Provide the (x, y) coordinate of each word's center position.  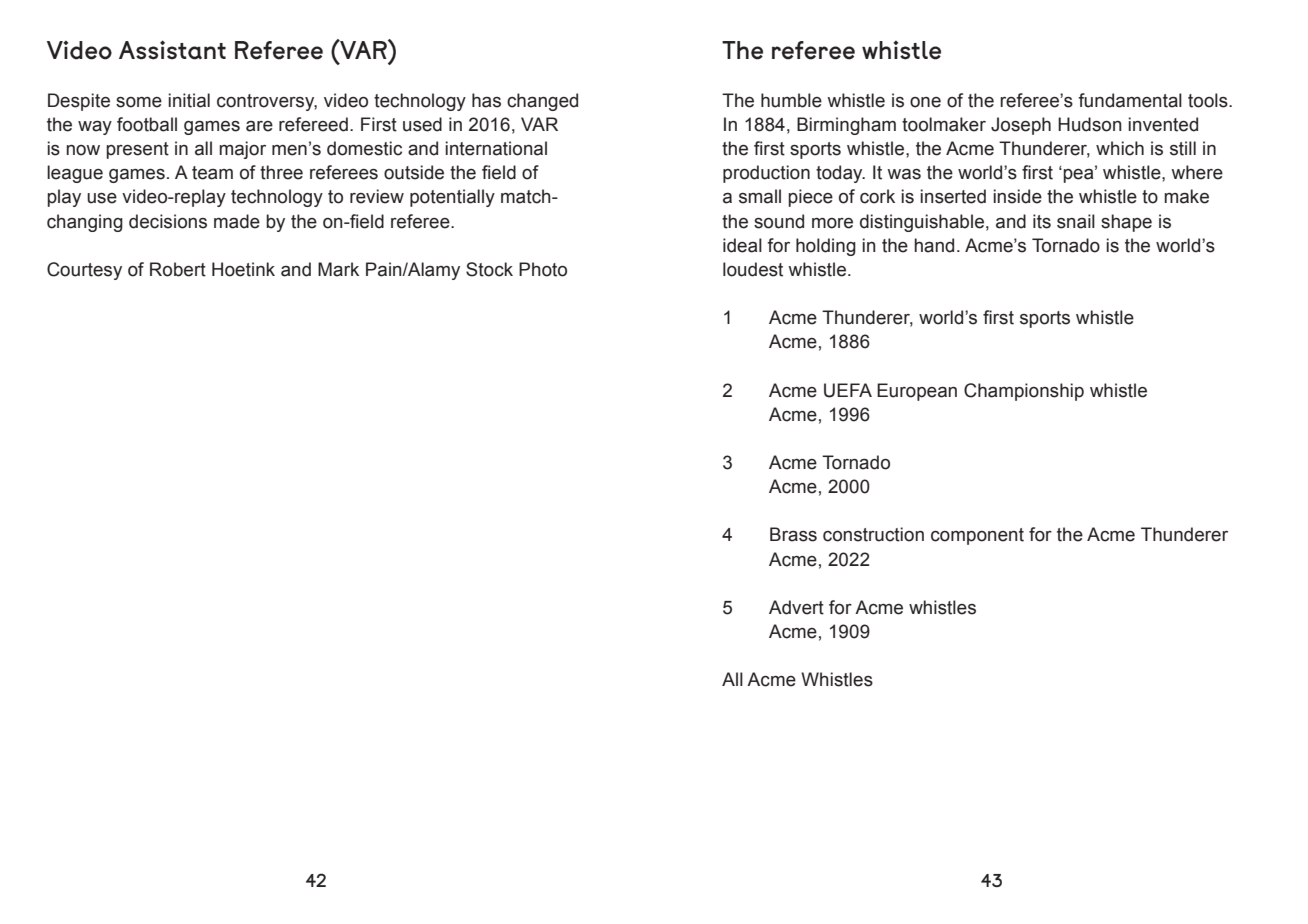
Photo (543, 269)
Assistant (172, 50)
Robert (178, 269)
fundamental (1130, 100)
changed (542, 102)
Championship (1024, 392)
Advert (796, 607)
